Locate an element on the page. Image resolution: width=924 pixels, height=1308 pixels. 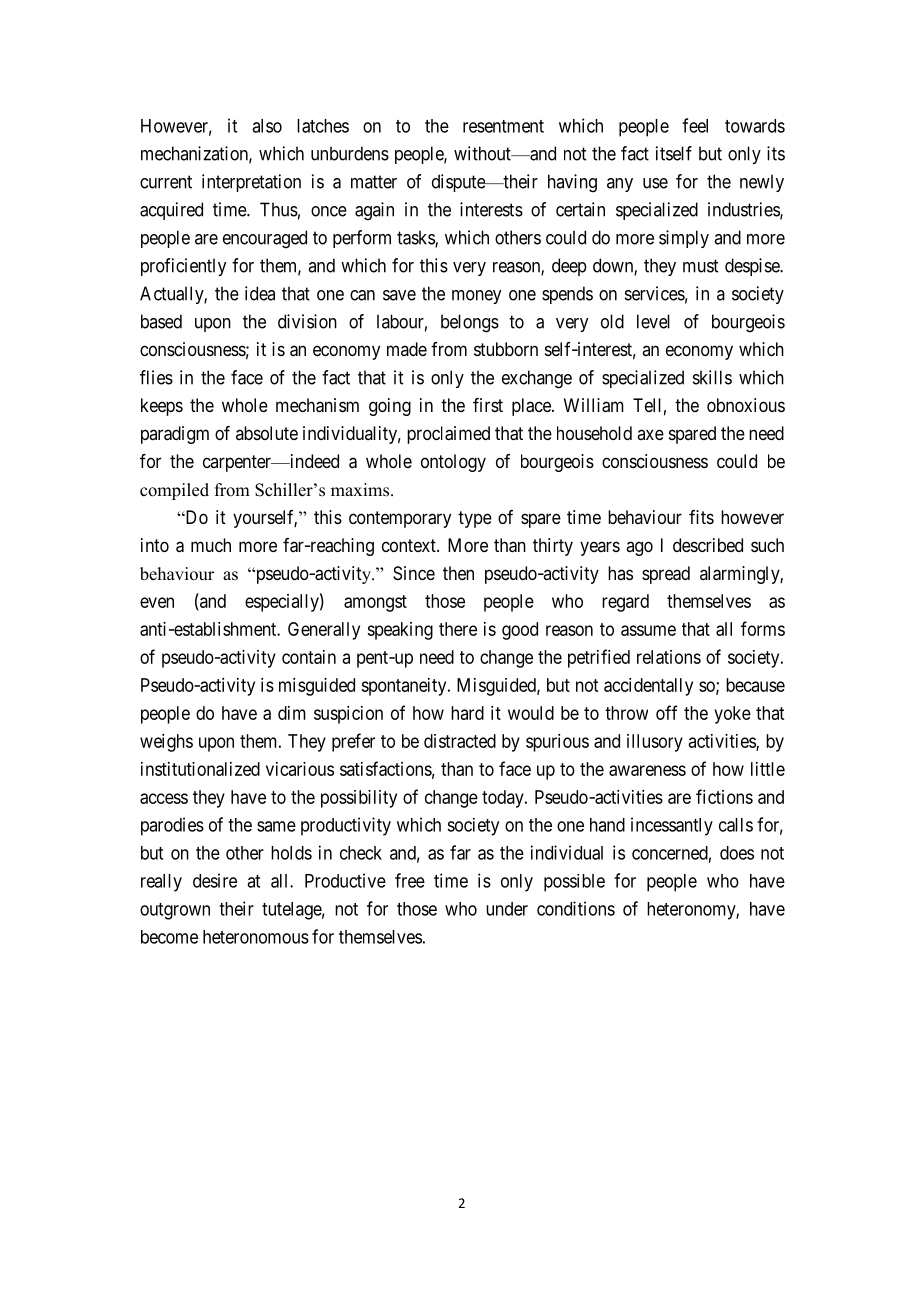
fits is located at coordinates (701, 517).
